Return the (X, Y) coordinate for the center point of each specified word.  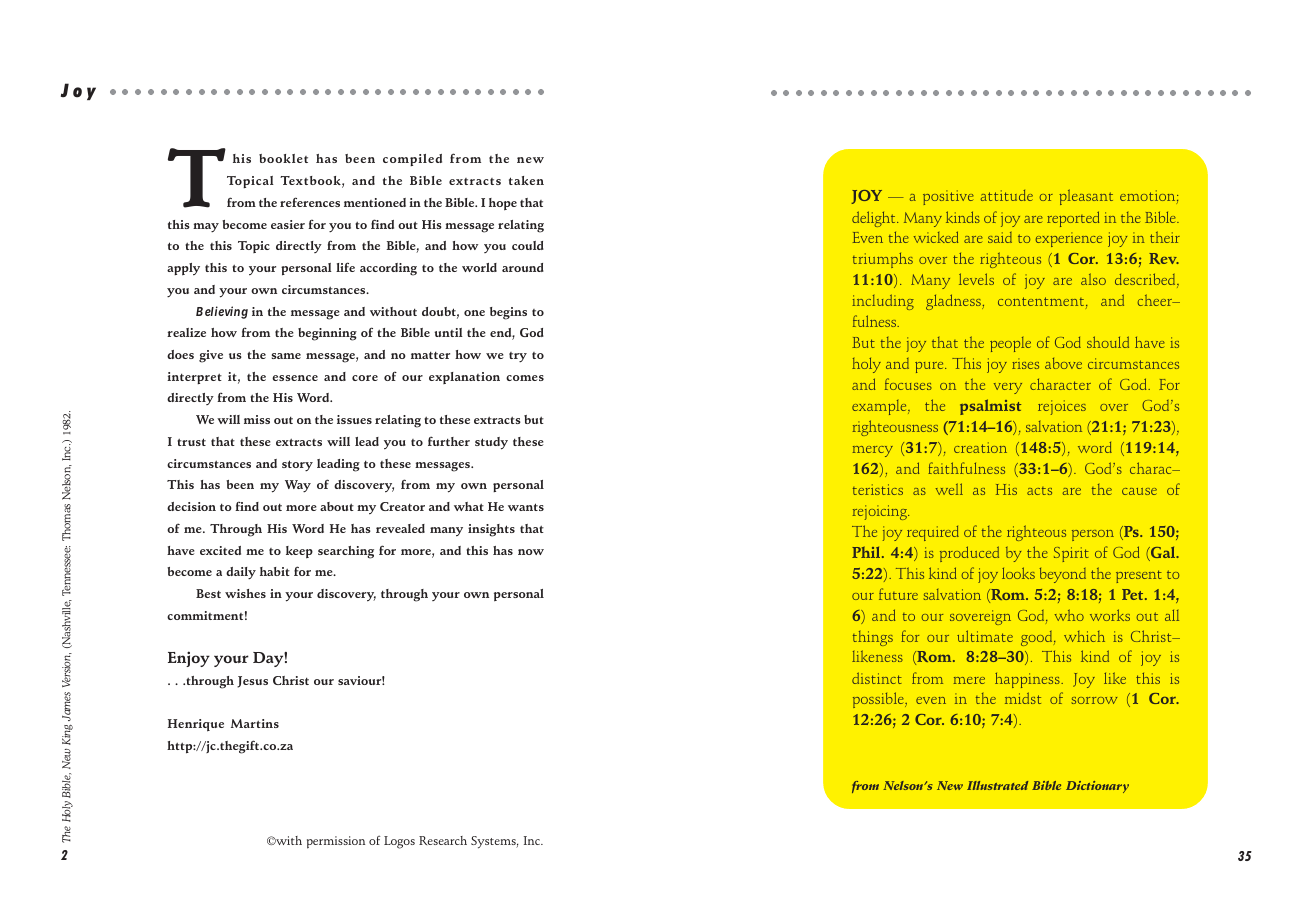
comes (525, 378)
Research (443, 840)
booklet (283, 158)
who (1069, 615)
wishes (245, 593)
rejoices (1062, 407)
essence (295, 378)
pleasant (1086, 197)
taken (526, 180)
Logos (399, 842)
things (873, 638)
